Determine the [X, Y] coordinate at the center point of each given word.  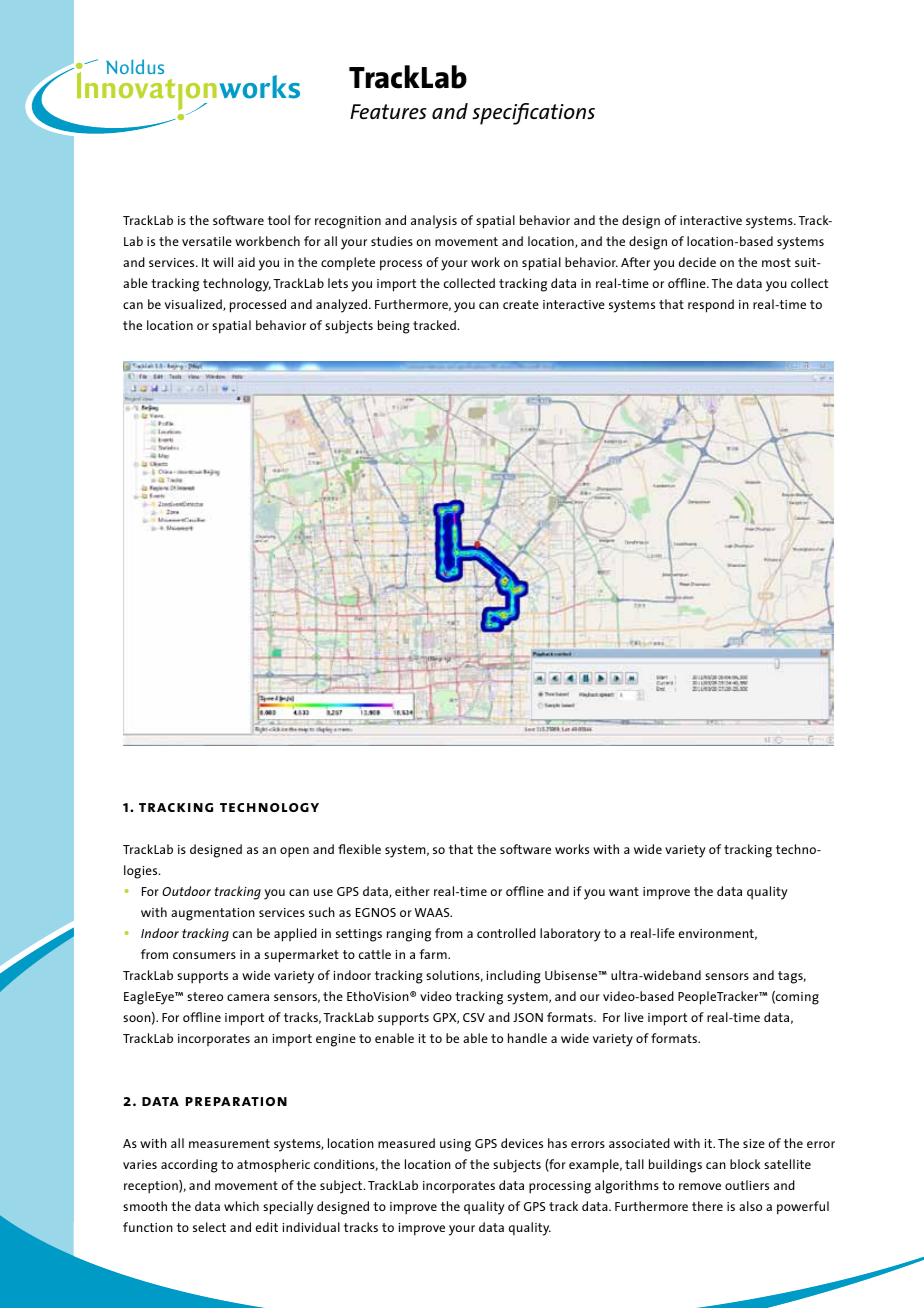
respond [711, 306]
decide [697, 262]
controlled [506, 933]
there [707, 1206]
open [294, 852]
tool [279, 220]
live [634, 1017]
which [241, 1206]
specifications [533, 114]
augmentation [213, 914]
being [394, 327]
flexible [359, 849]
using [455, 1145]
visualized [194, 305]
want [624, 891]
